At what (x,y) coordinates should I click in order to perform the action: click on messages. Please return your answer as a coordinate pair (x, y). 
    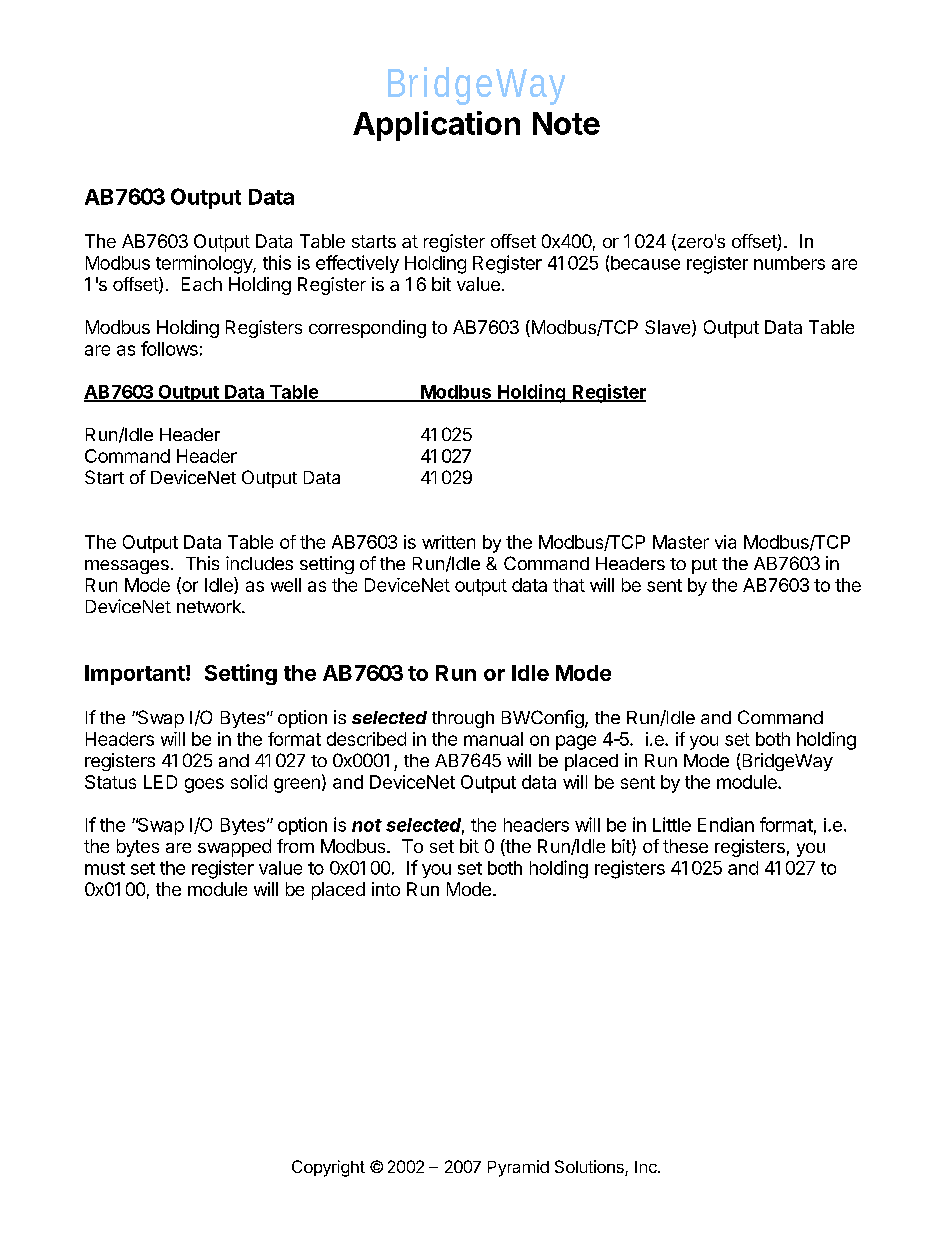
    Looking at the image, I should click on (127, 567).
